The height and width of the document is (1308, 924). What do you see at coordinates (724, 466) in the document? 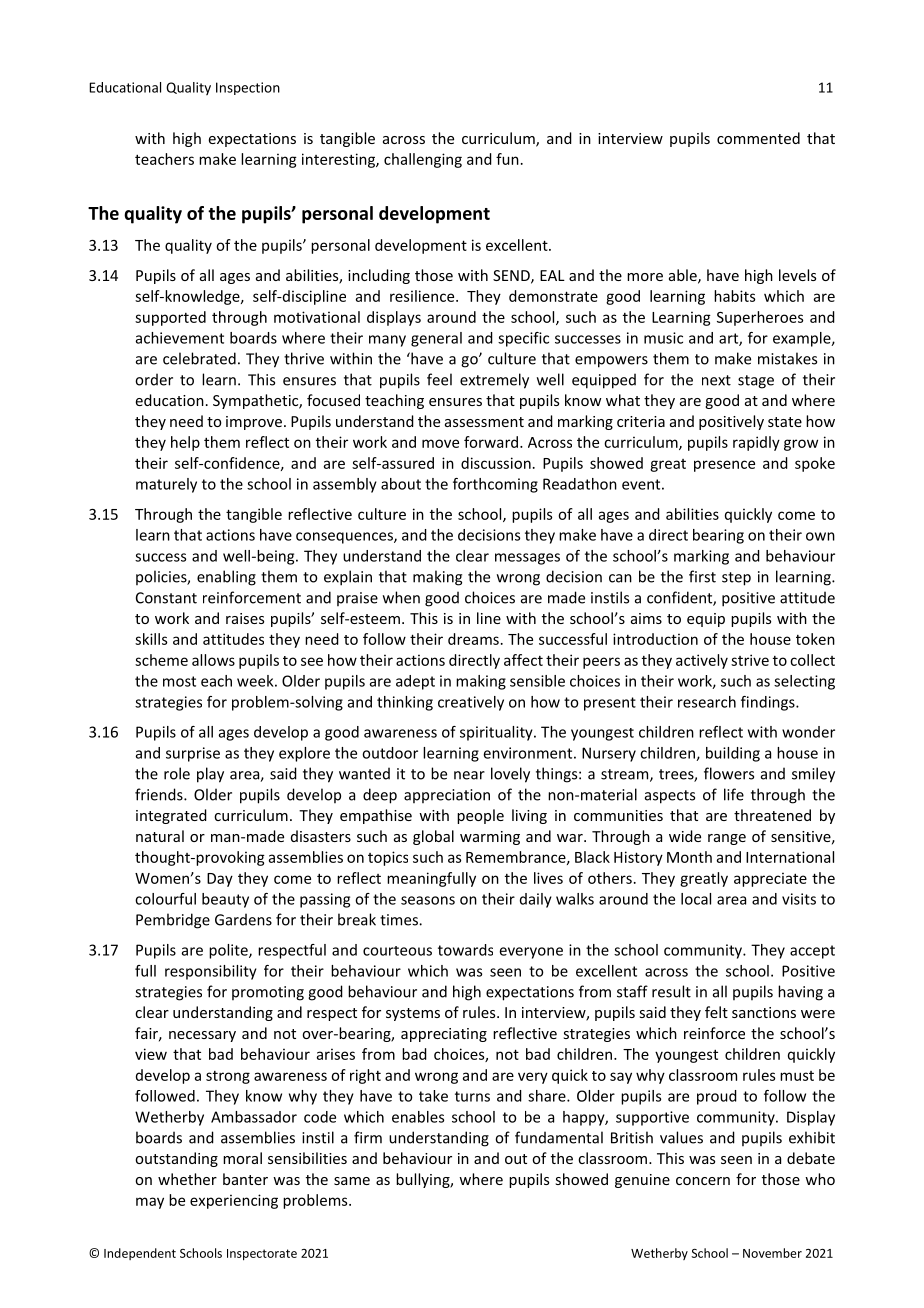
I see `presence` at bounding box center [724, 466].
